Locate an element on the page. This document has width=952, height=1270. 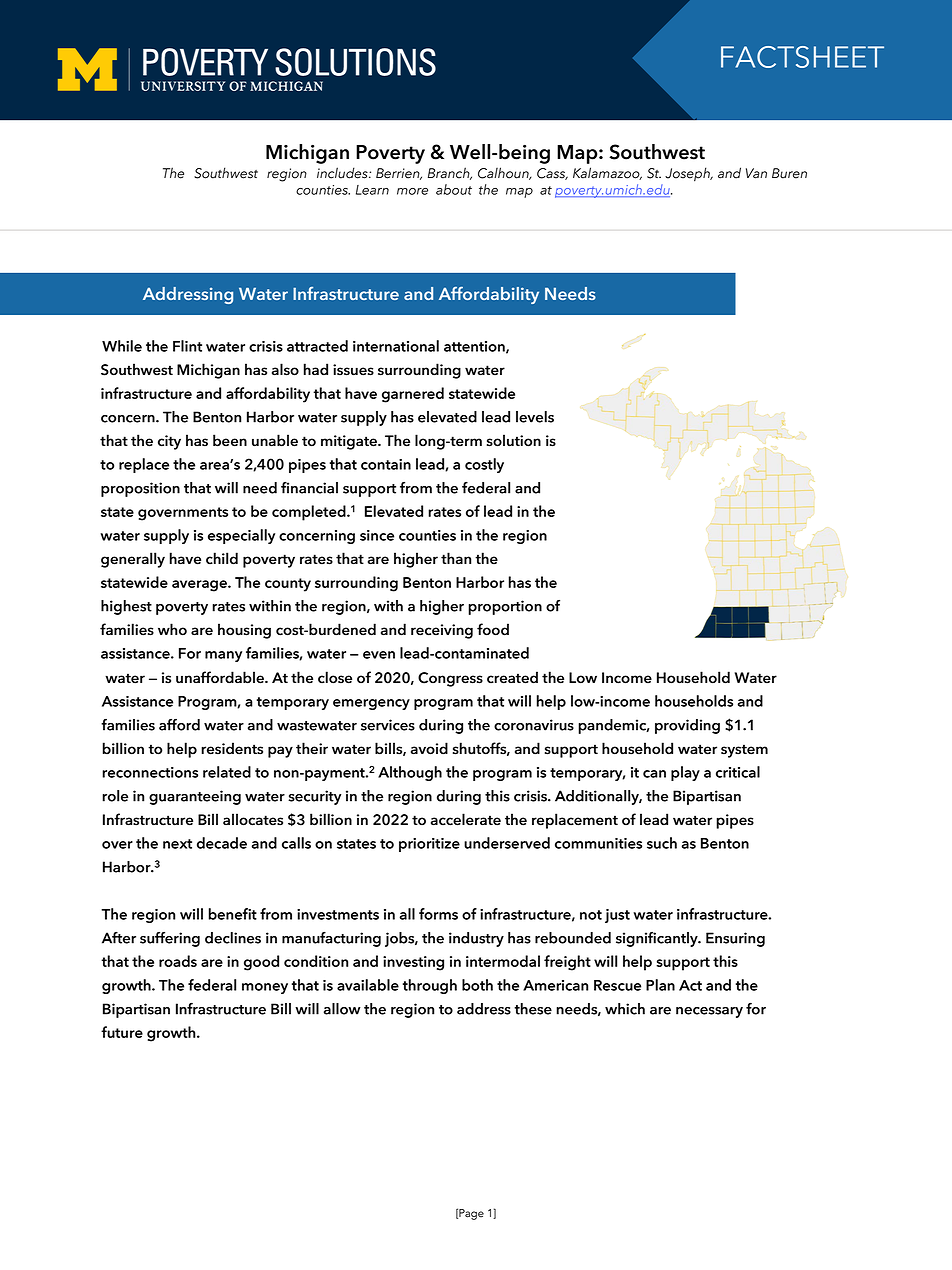
through is located at coordinates (430, 986).
